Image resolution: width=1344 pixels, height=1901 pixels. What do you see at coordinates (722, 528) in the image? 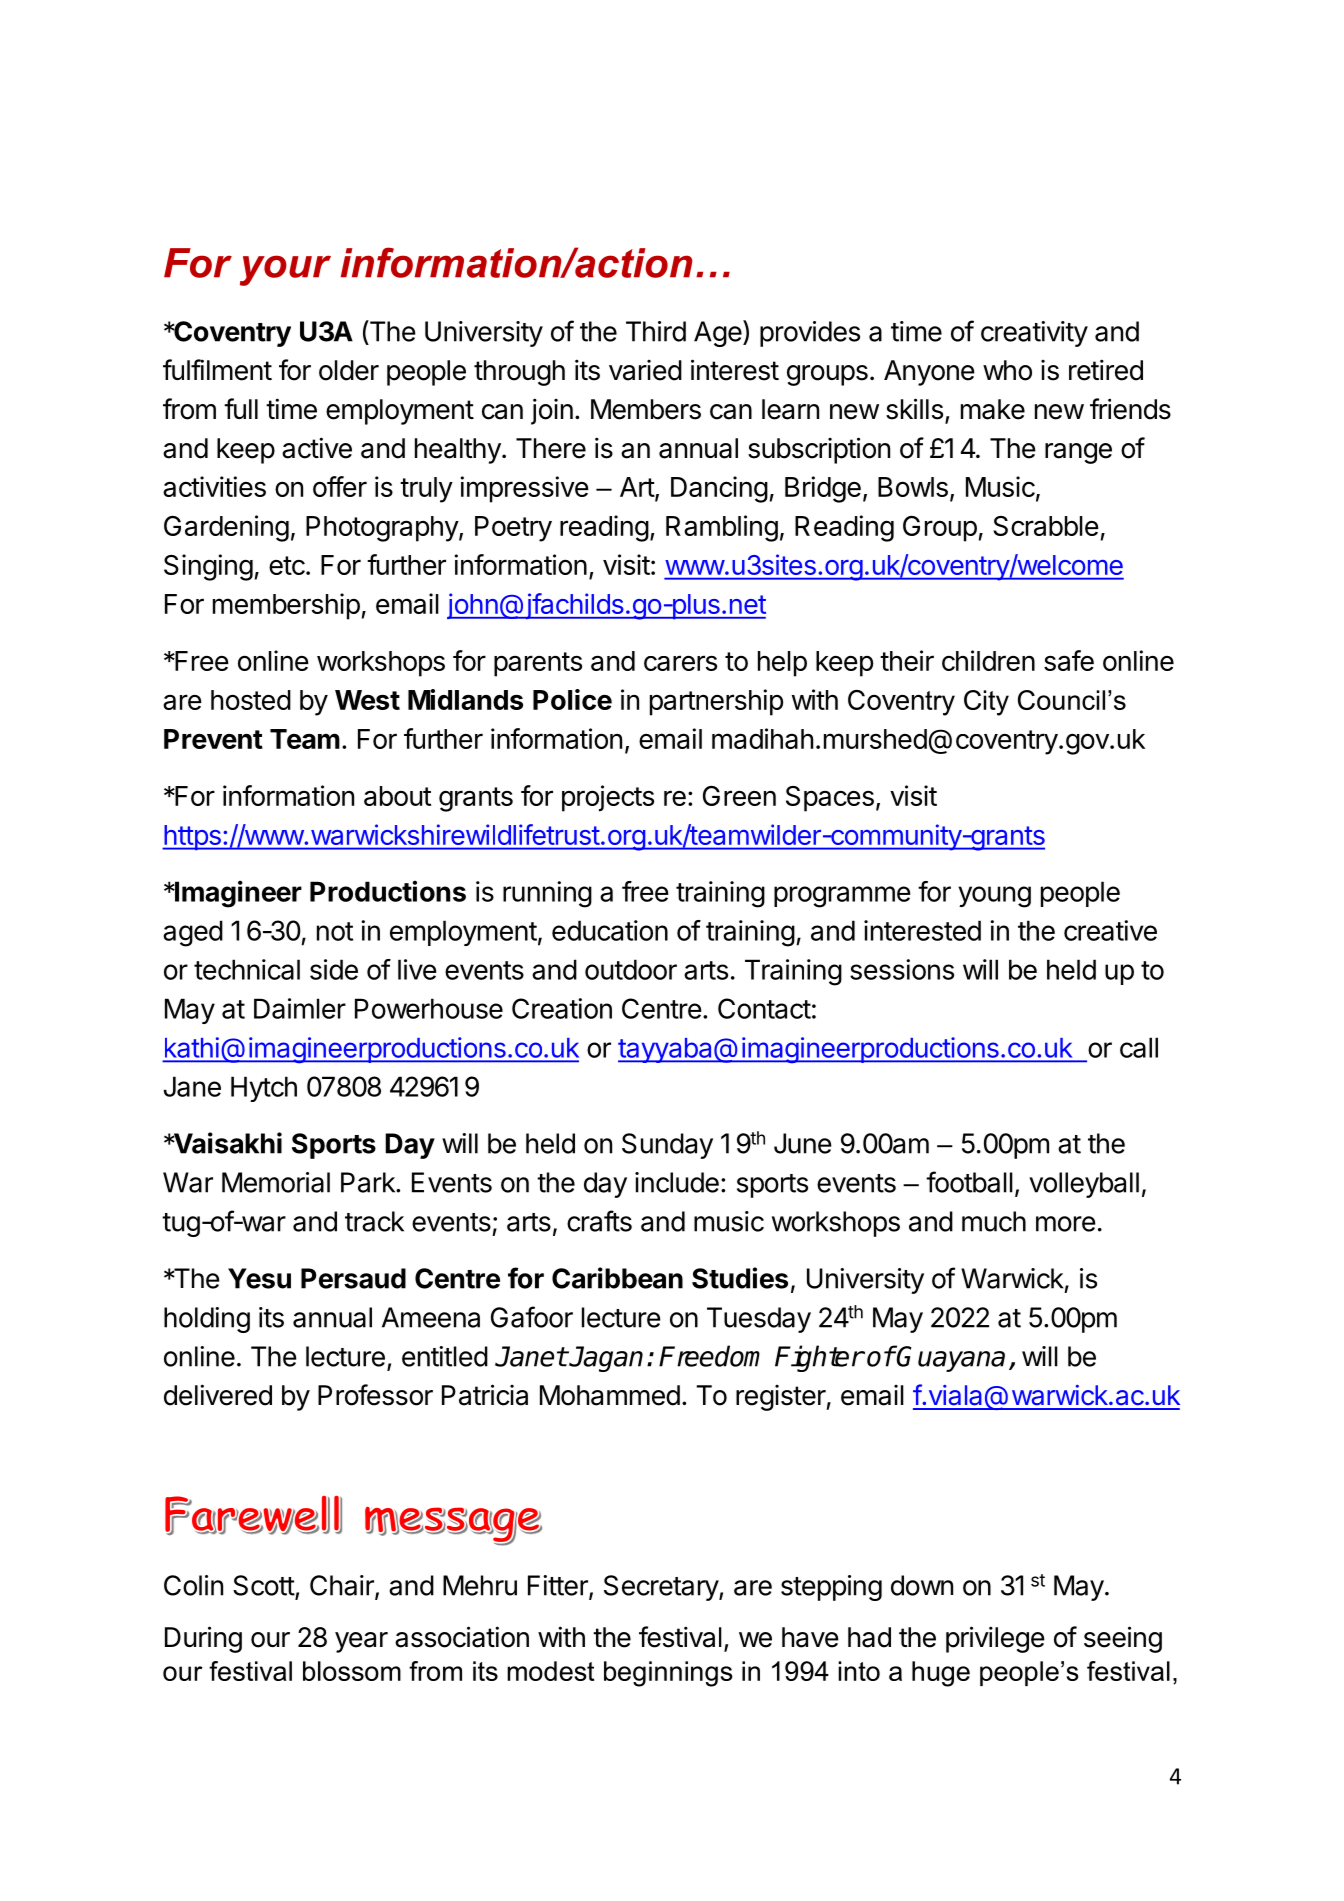
I see `Rambling` at bounding box center [722, 528].
